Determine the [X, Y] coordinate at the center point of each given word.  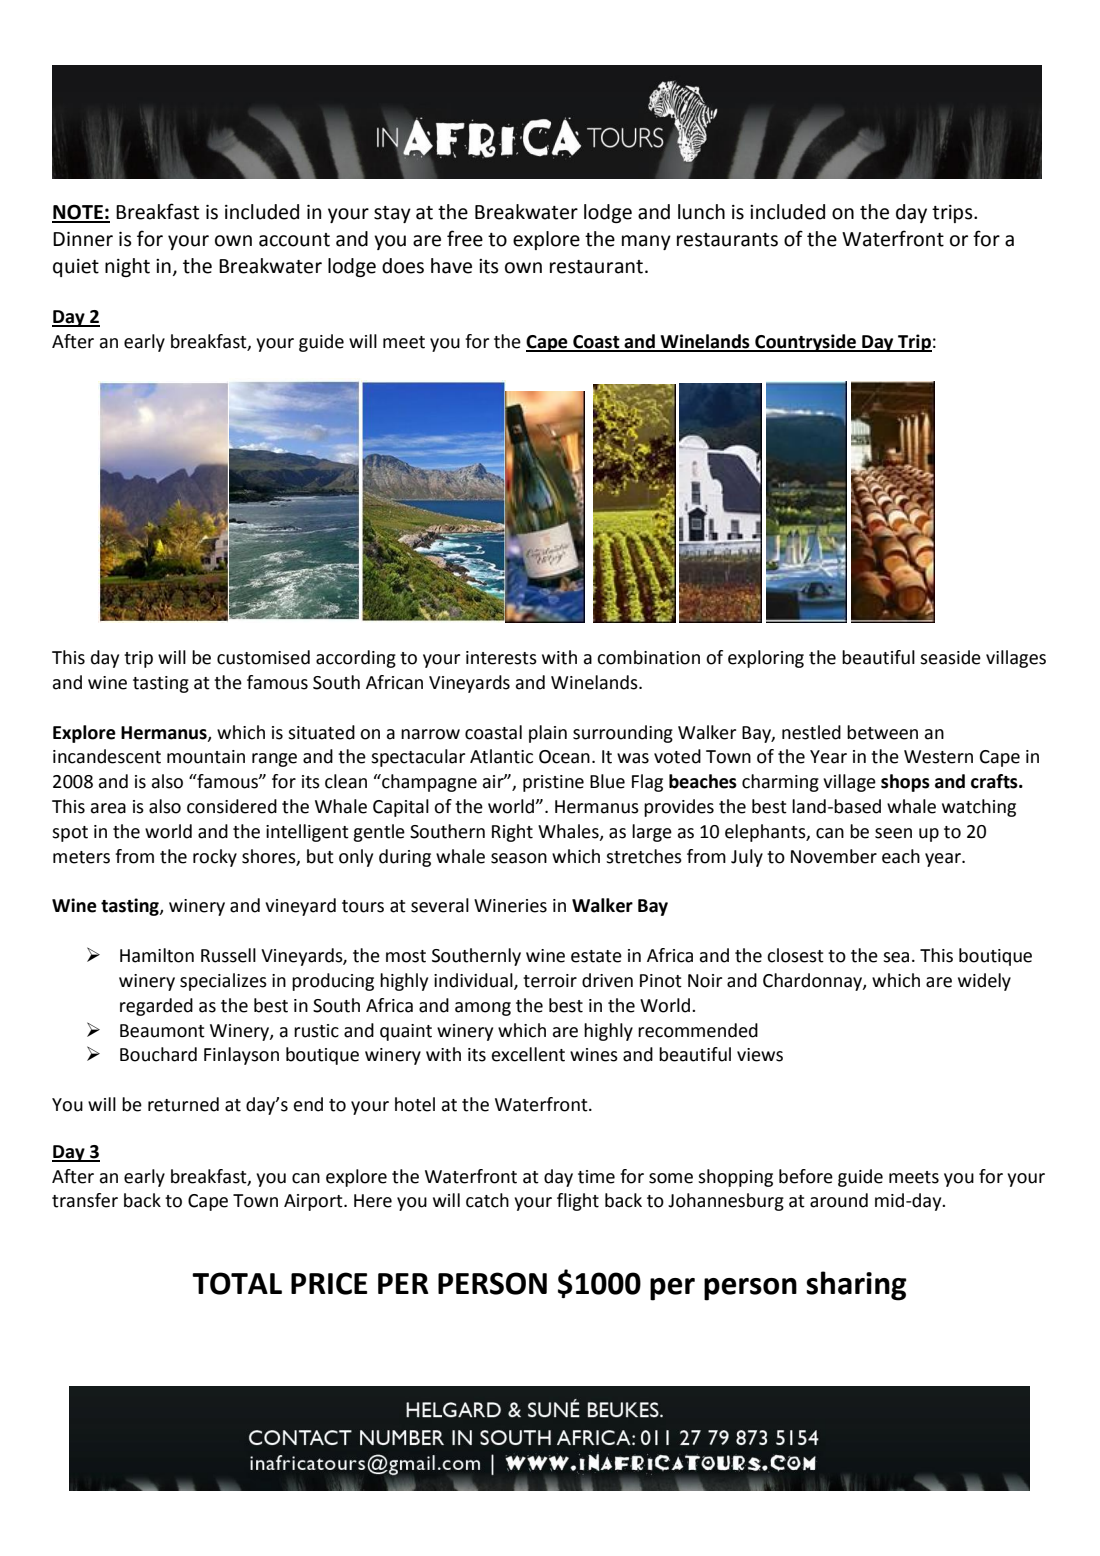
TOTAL [237, 1283]
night [127, 267]
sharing [856, 1286]
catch [487, 1200]
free [465, 238]
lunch [701, 212]
